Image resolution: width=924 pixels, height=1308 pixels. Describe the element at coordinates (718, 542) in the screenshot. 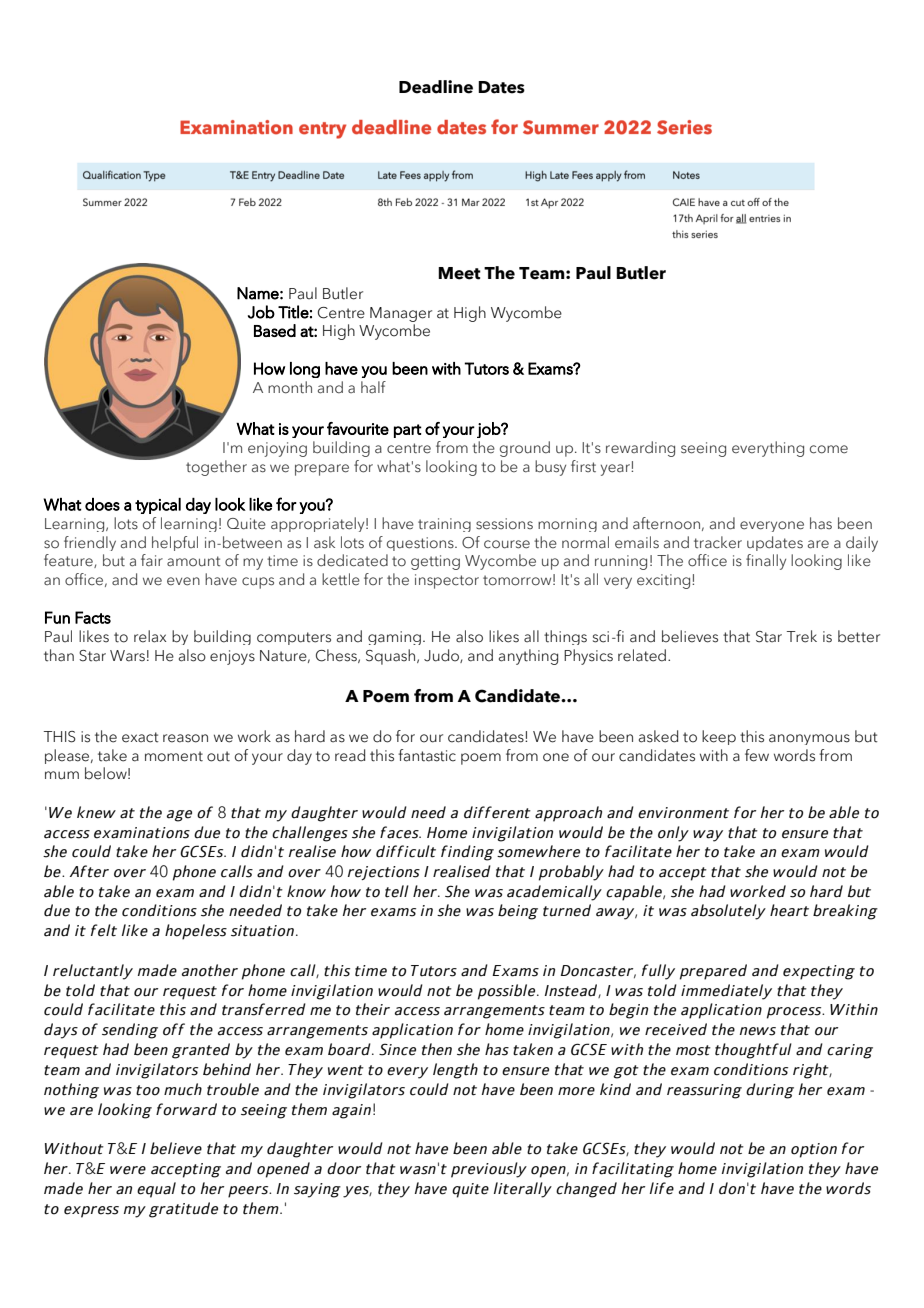

I see `tracker` at that location.
